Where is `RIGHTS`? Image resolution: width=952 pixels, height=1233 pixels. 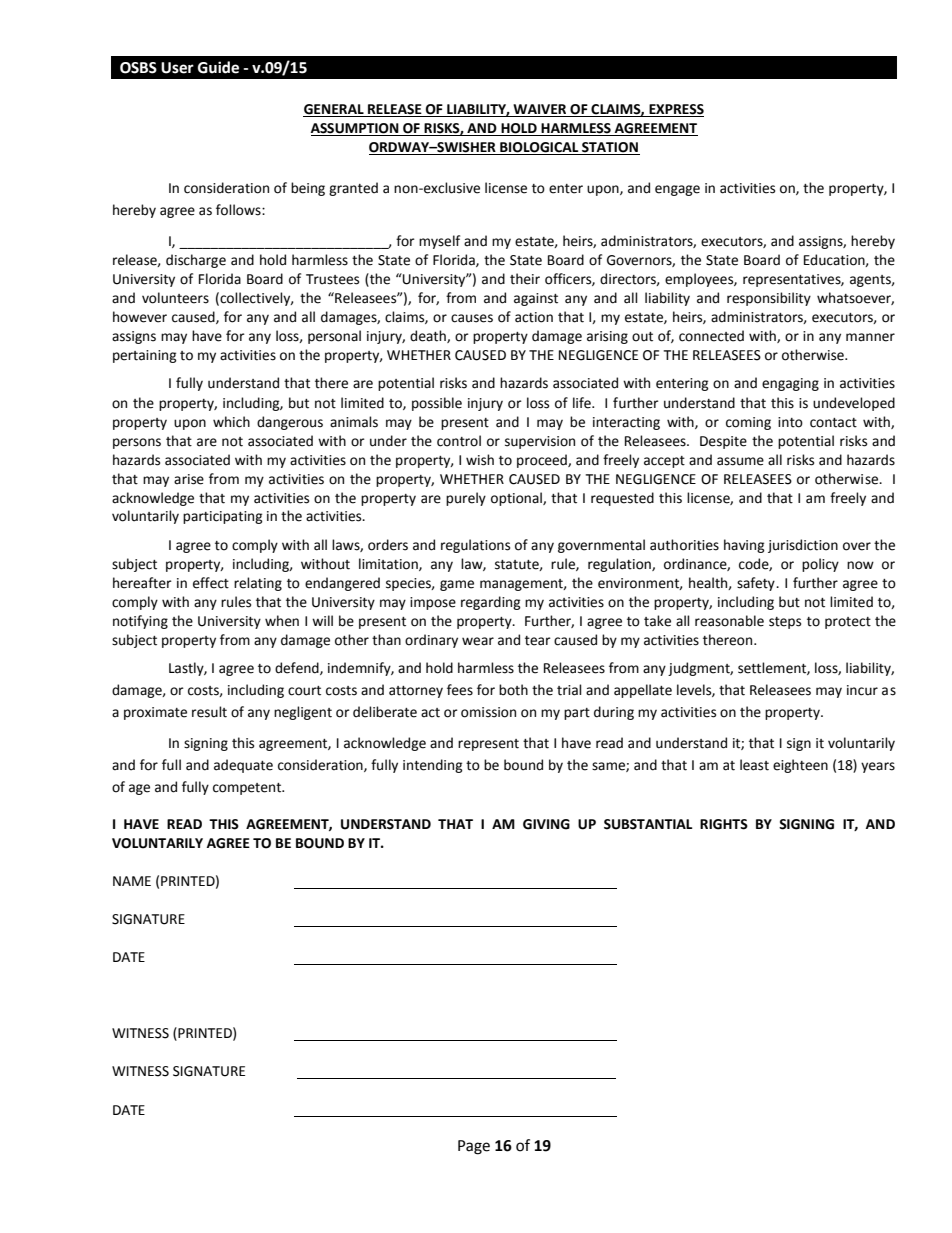
RIGHTS is located at coordinates (724, 824).
